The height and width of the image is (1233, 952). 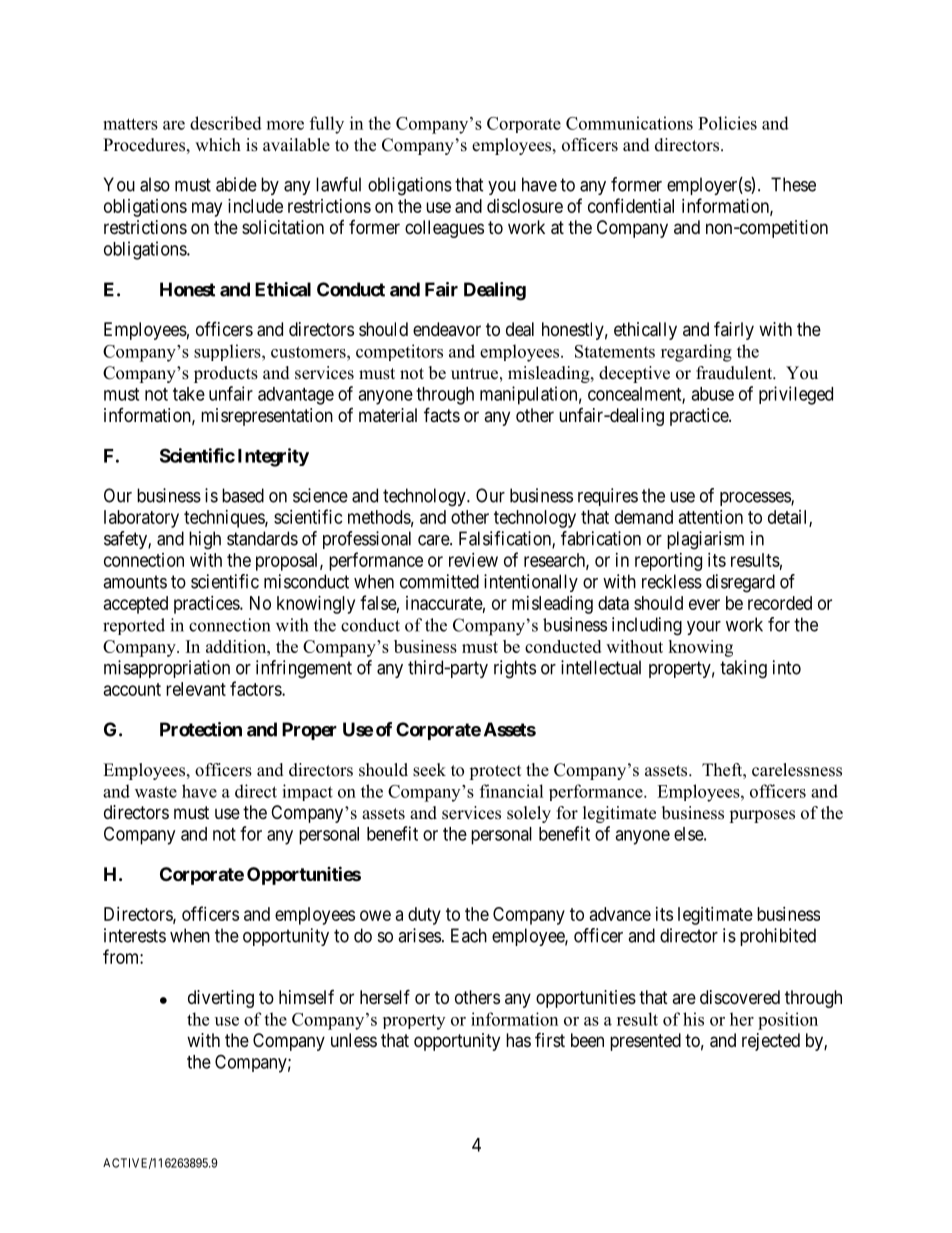 What do you see at coordinates (221, 999) in the image?
I see `diverting` at bounding box center [221, 999].
